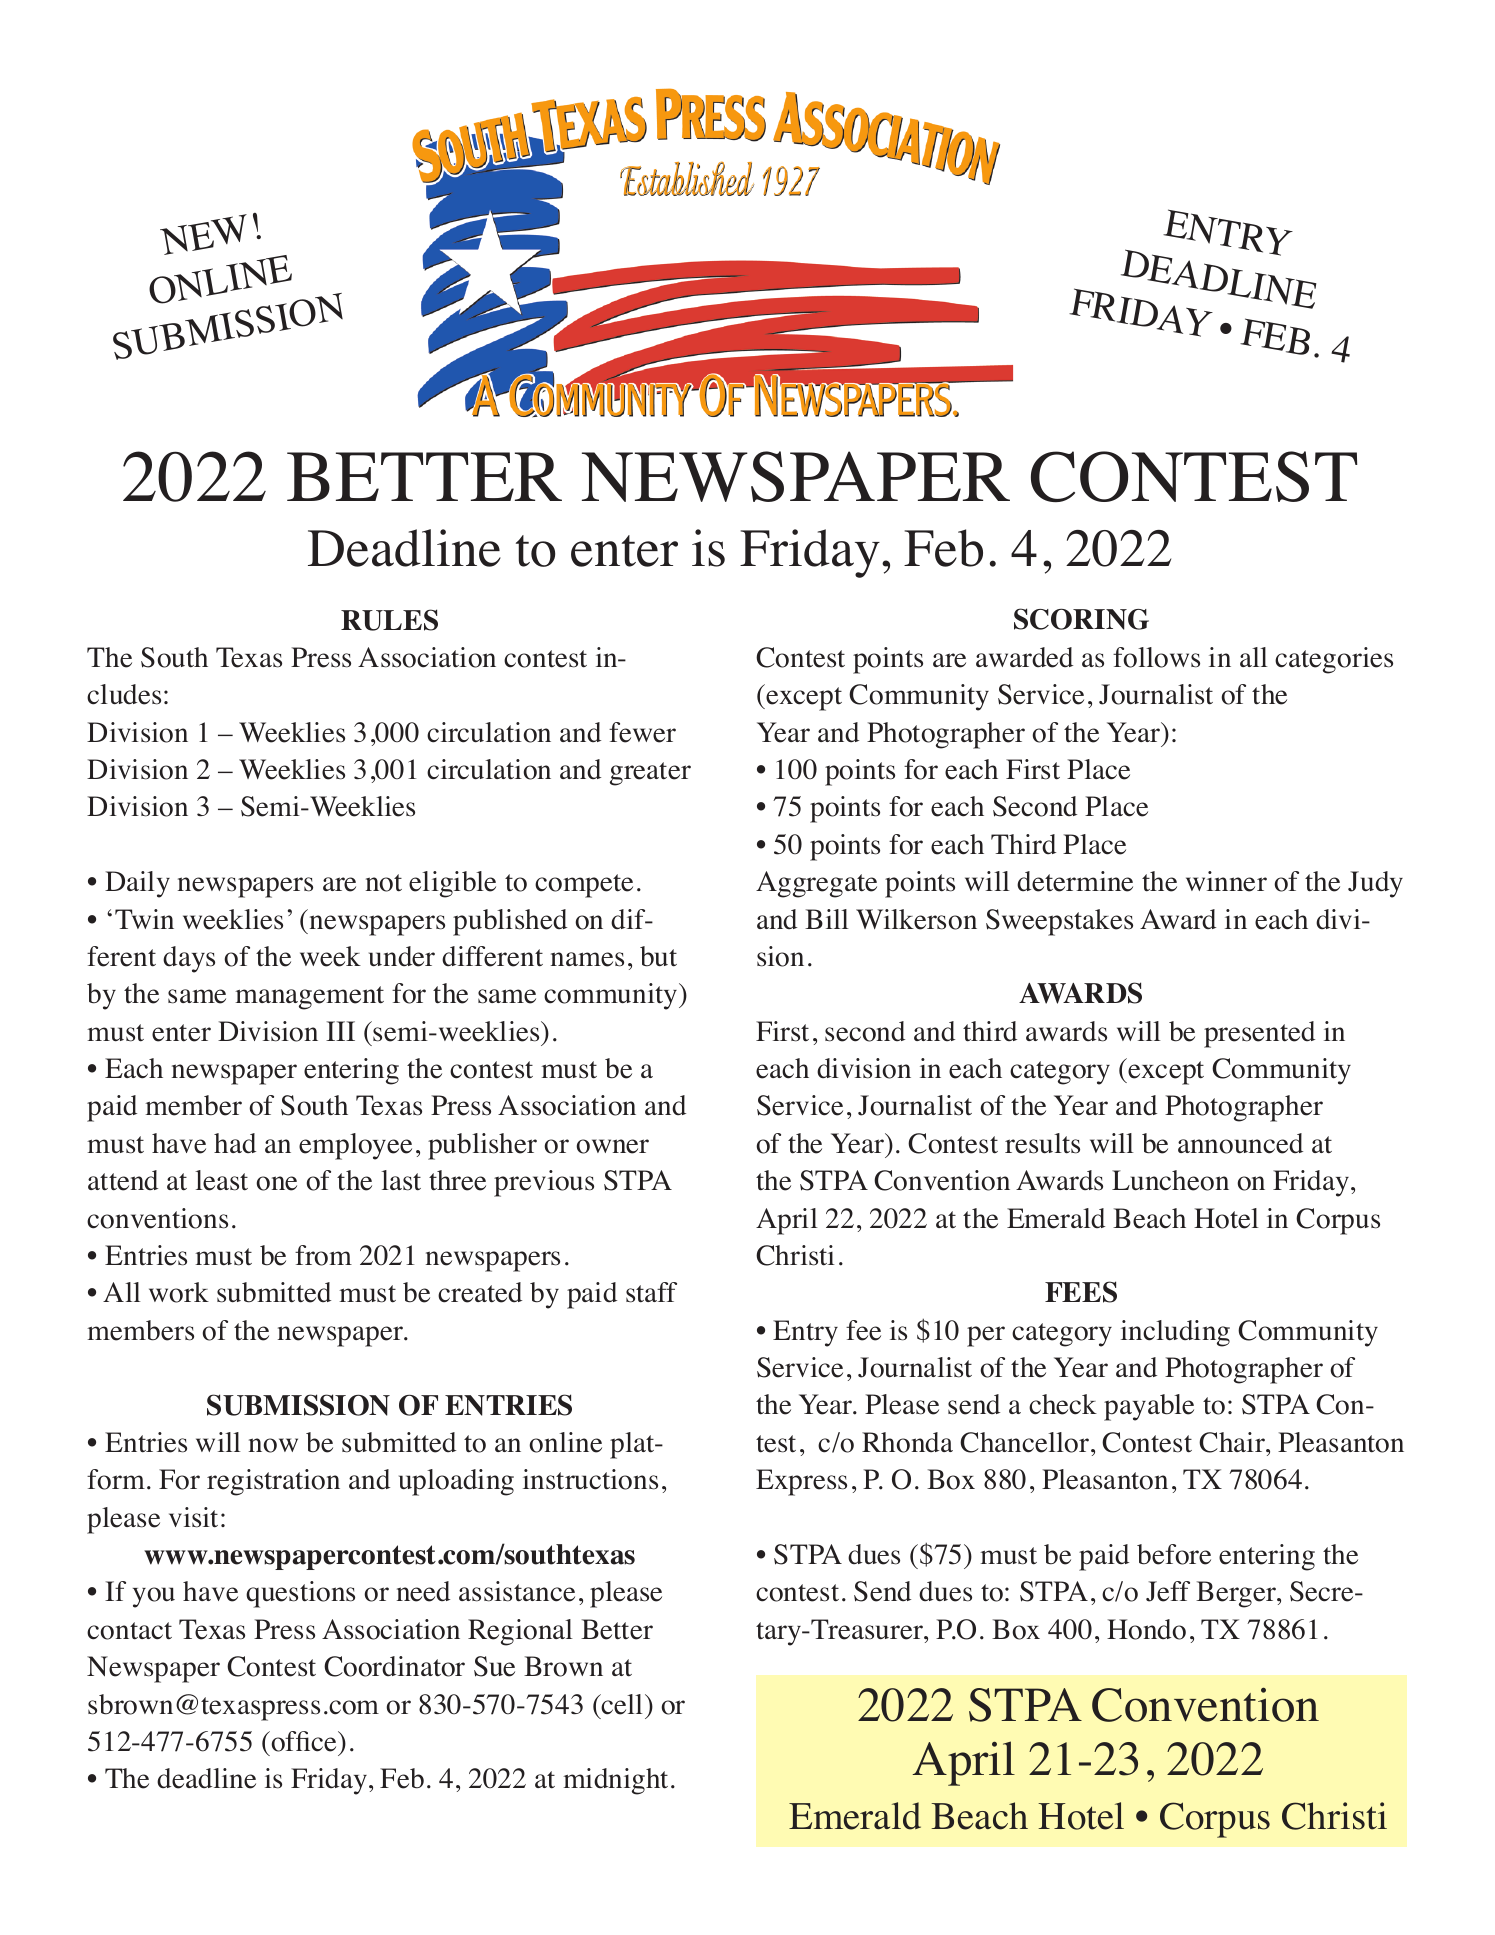 This image has width=1495, height=1935. Describe the element at coordinates (389, 620) in the image. I see `RULES` at that location.
